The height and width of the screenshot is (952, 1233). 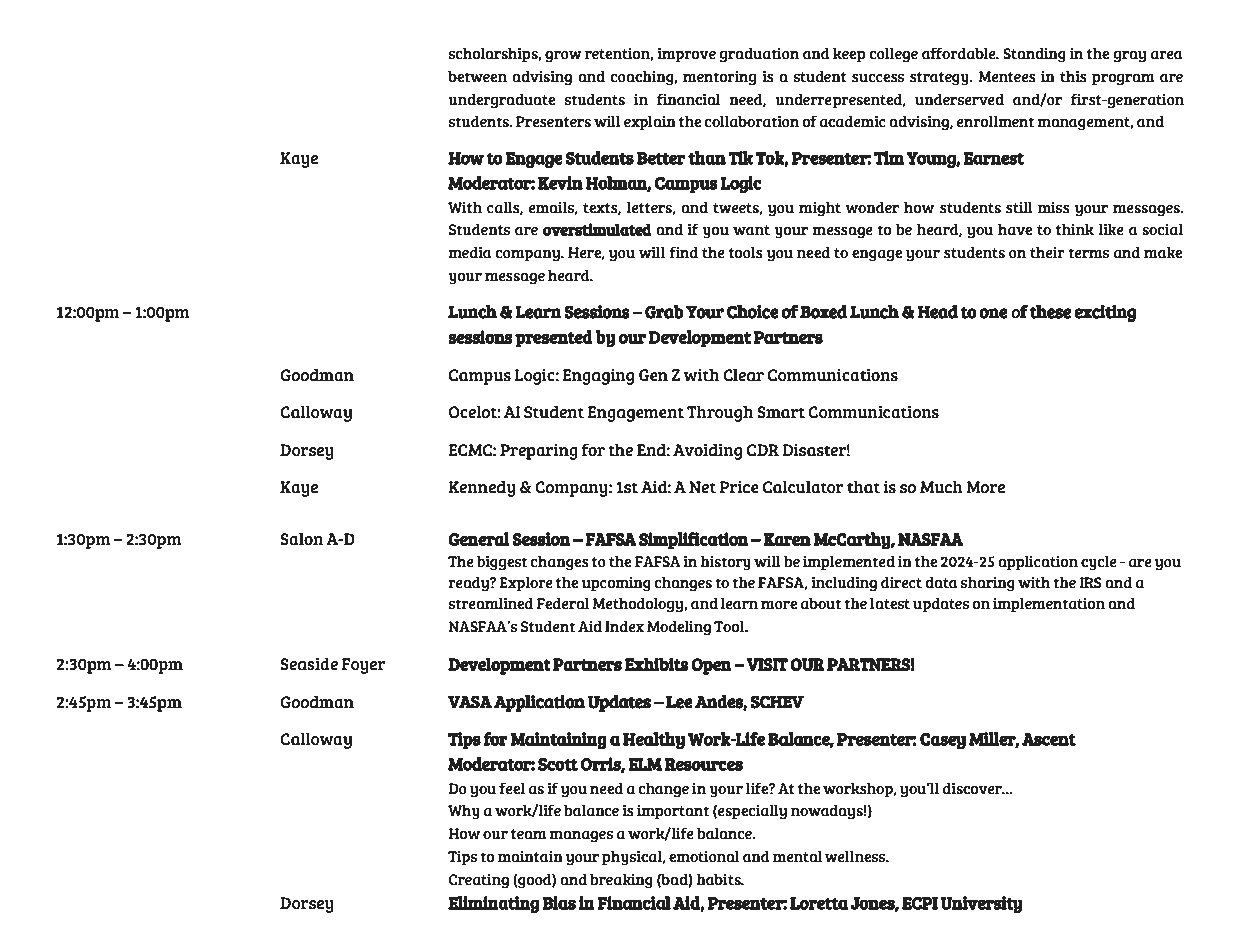 I want to click on these, so click(x=1050, y=312).
